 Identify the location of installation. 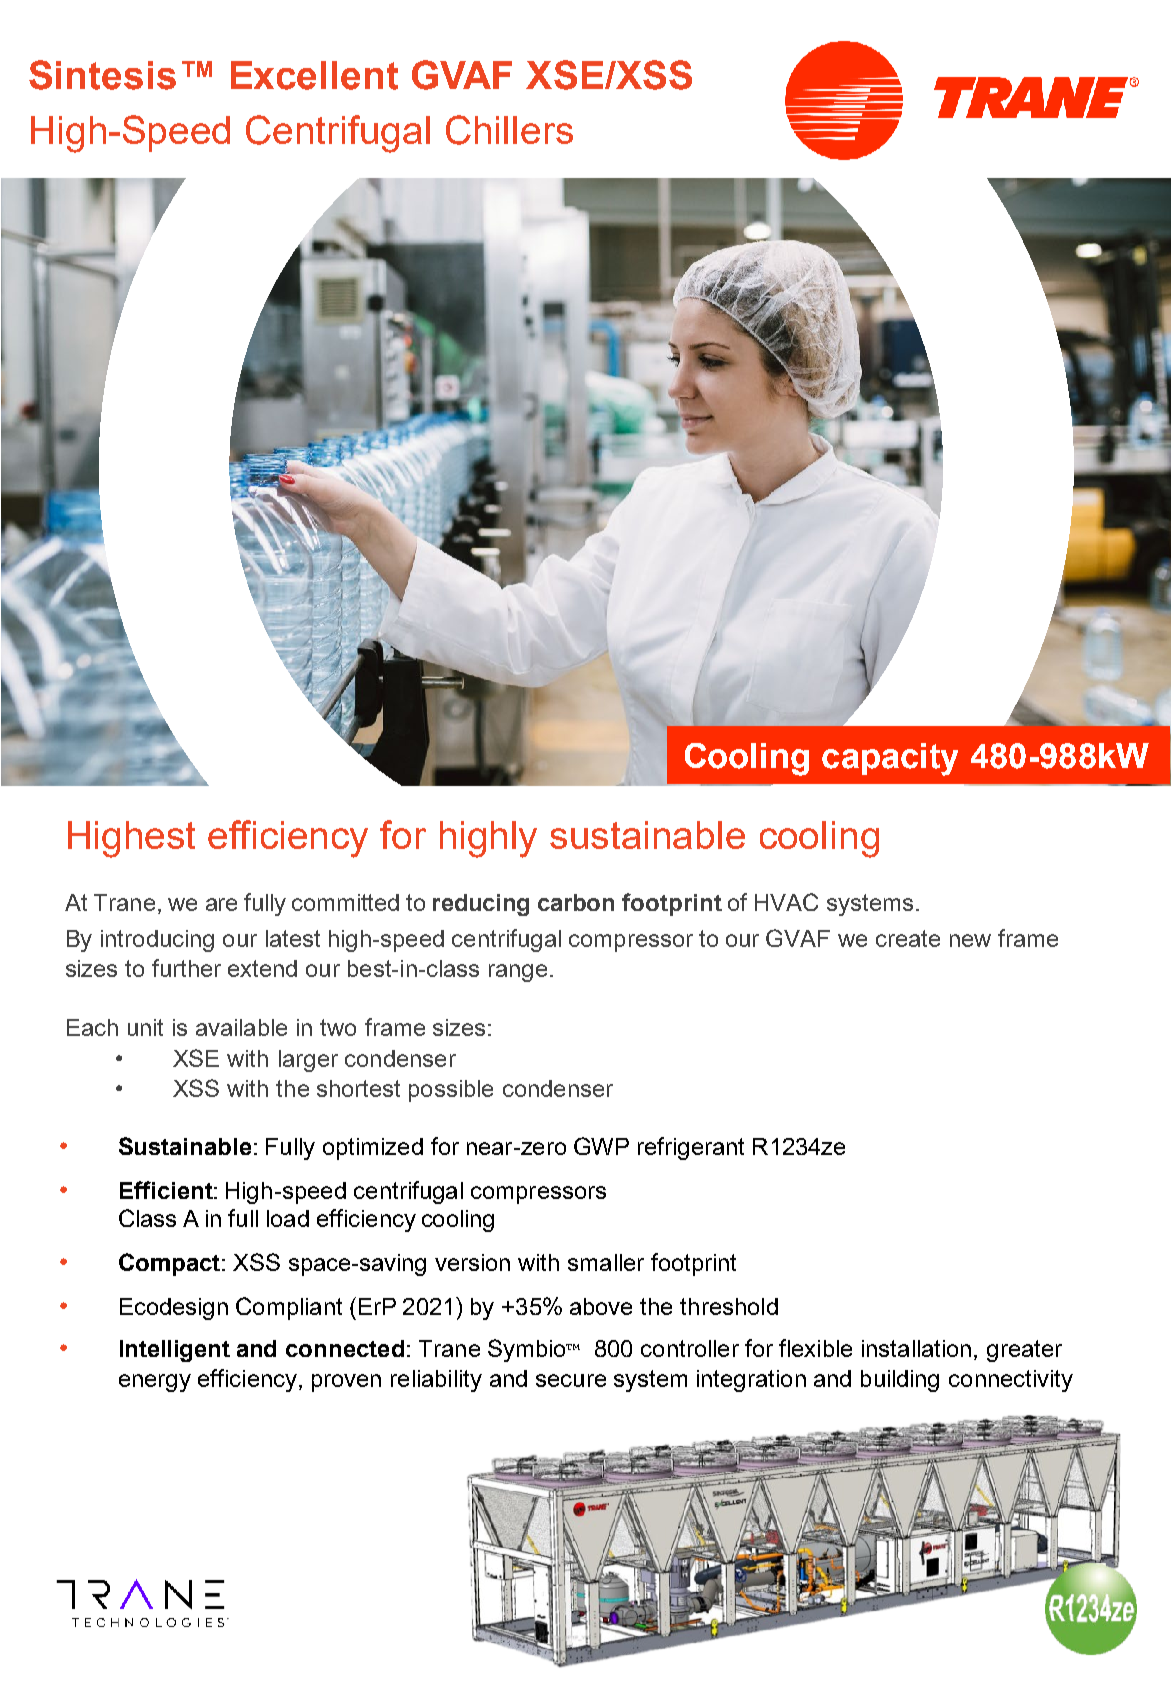
(916, 1348).
